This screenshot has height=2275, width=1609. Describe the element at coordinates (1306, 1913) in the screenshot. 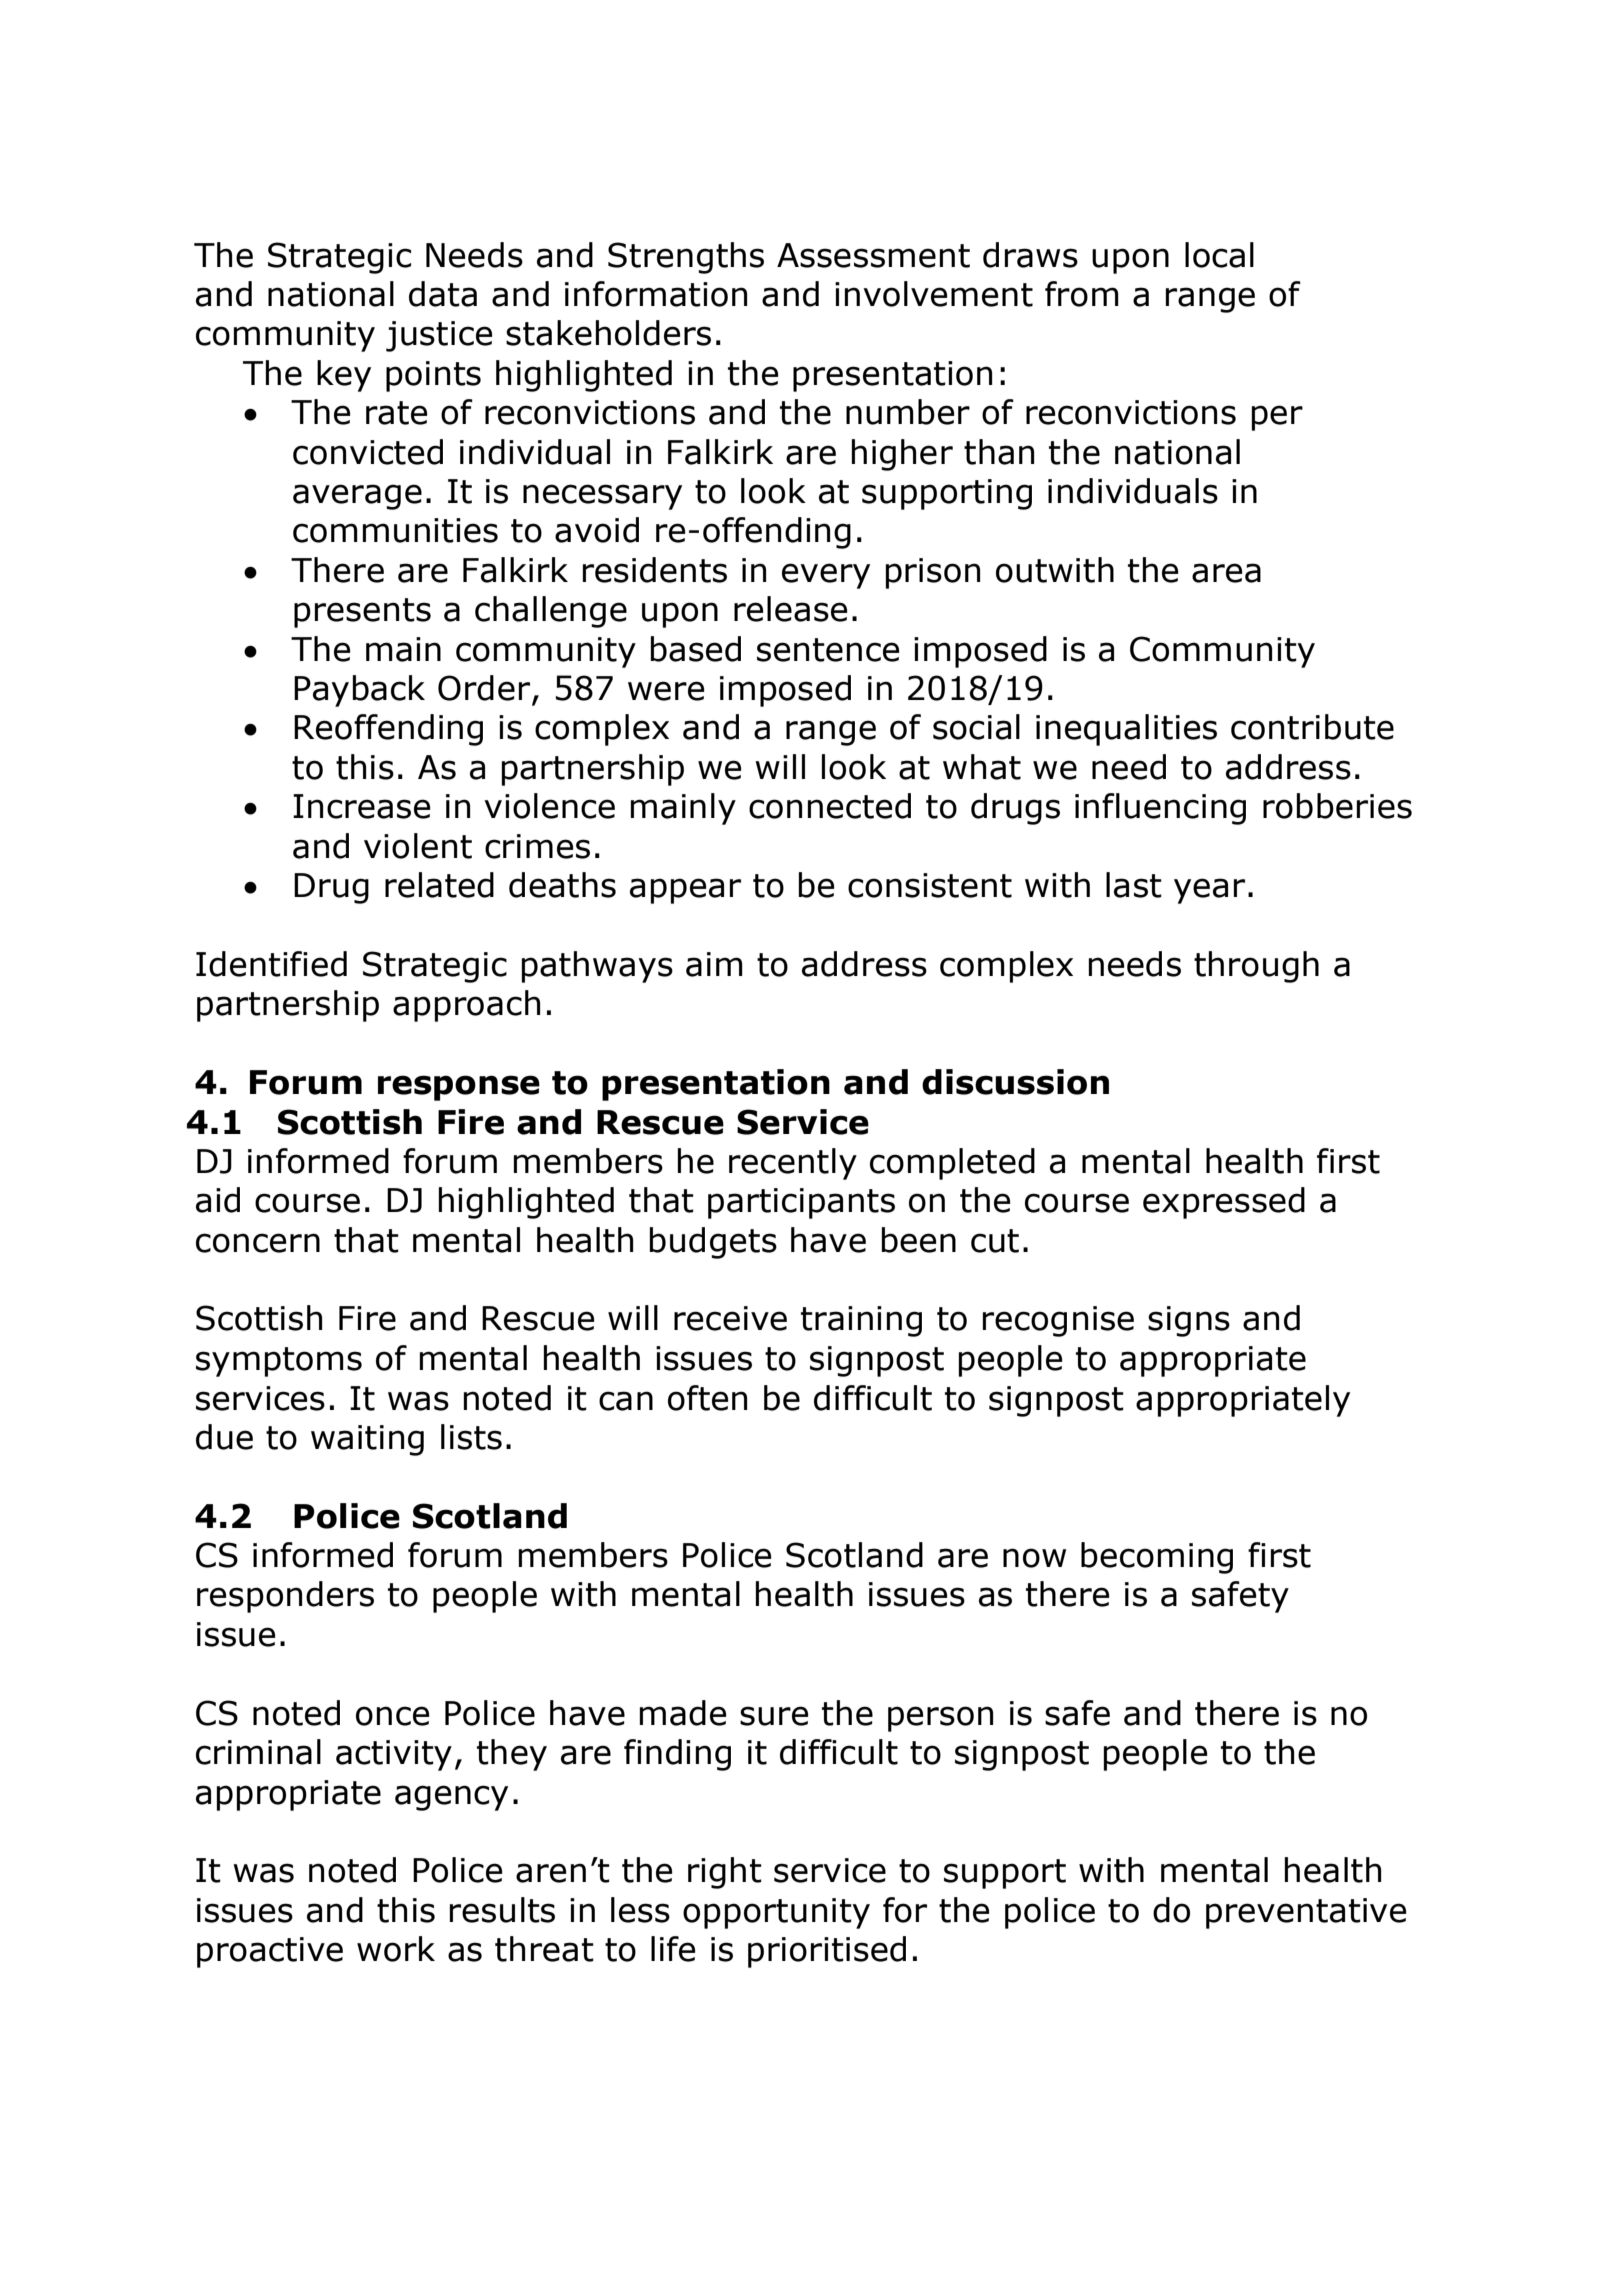

I see `preventative` at that location.
